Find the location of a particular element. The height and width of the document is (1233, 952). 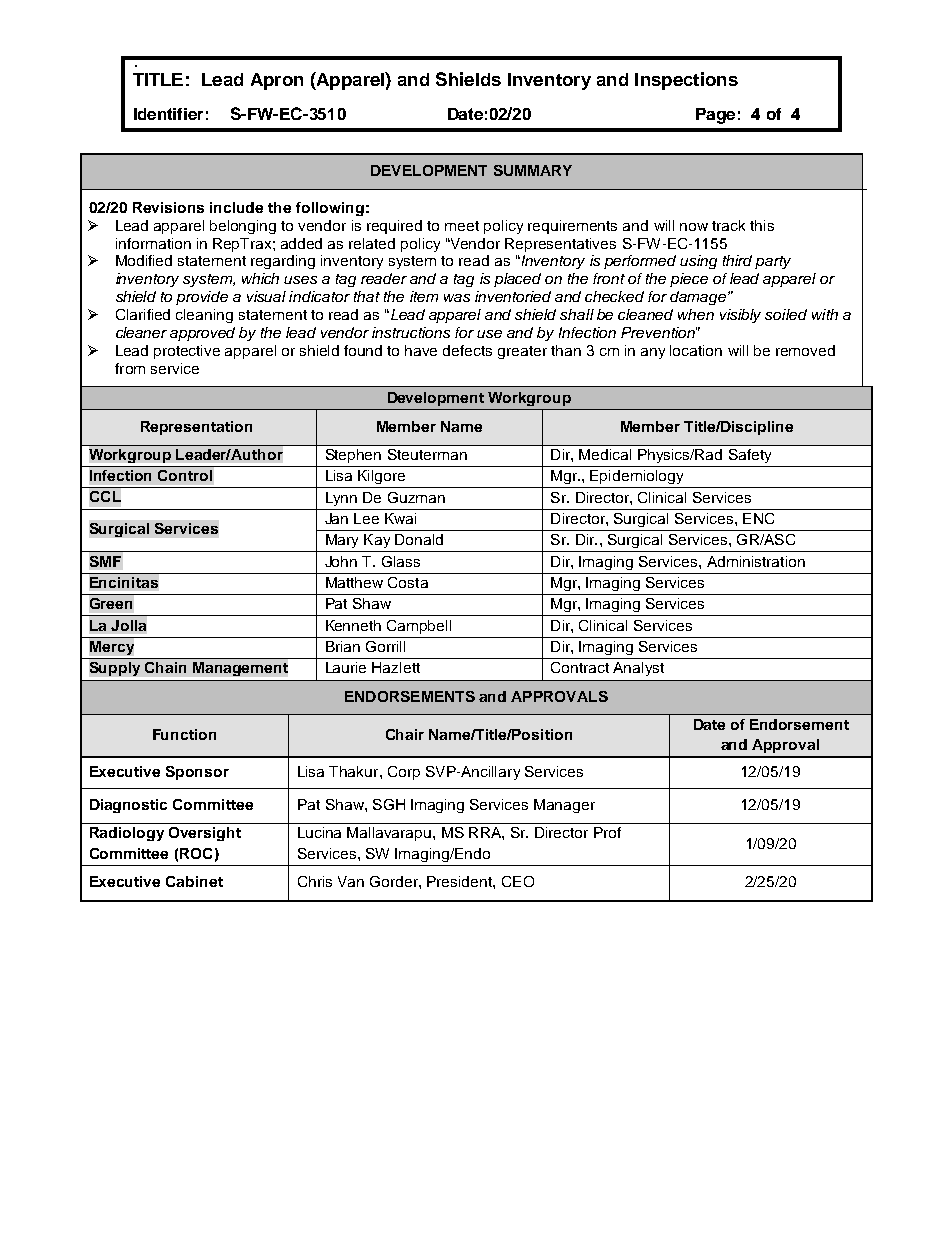

Guzman is located at coordinates (416, 497).
